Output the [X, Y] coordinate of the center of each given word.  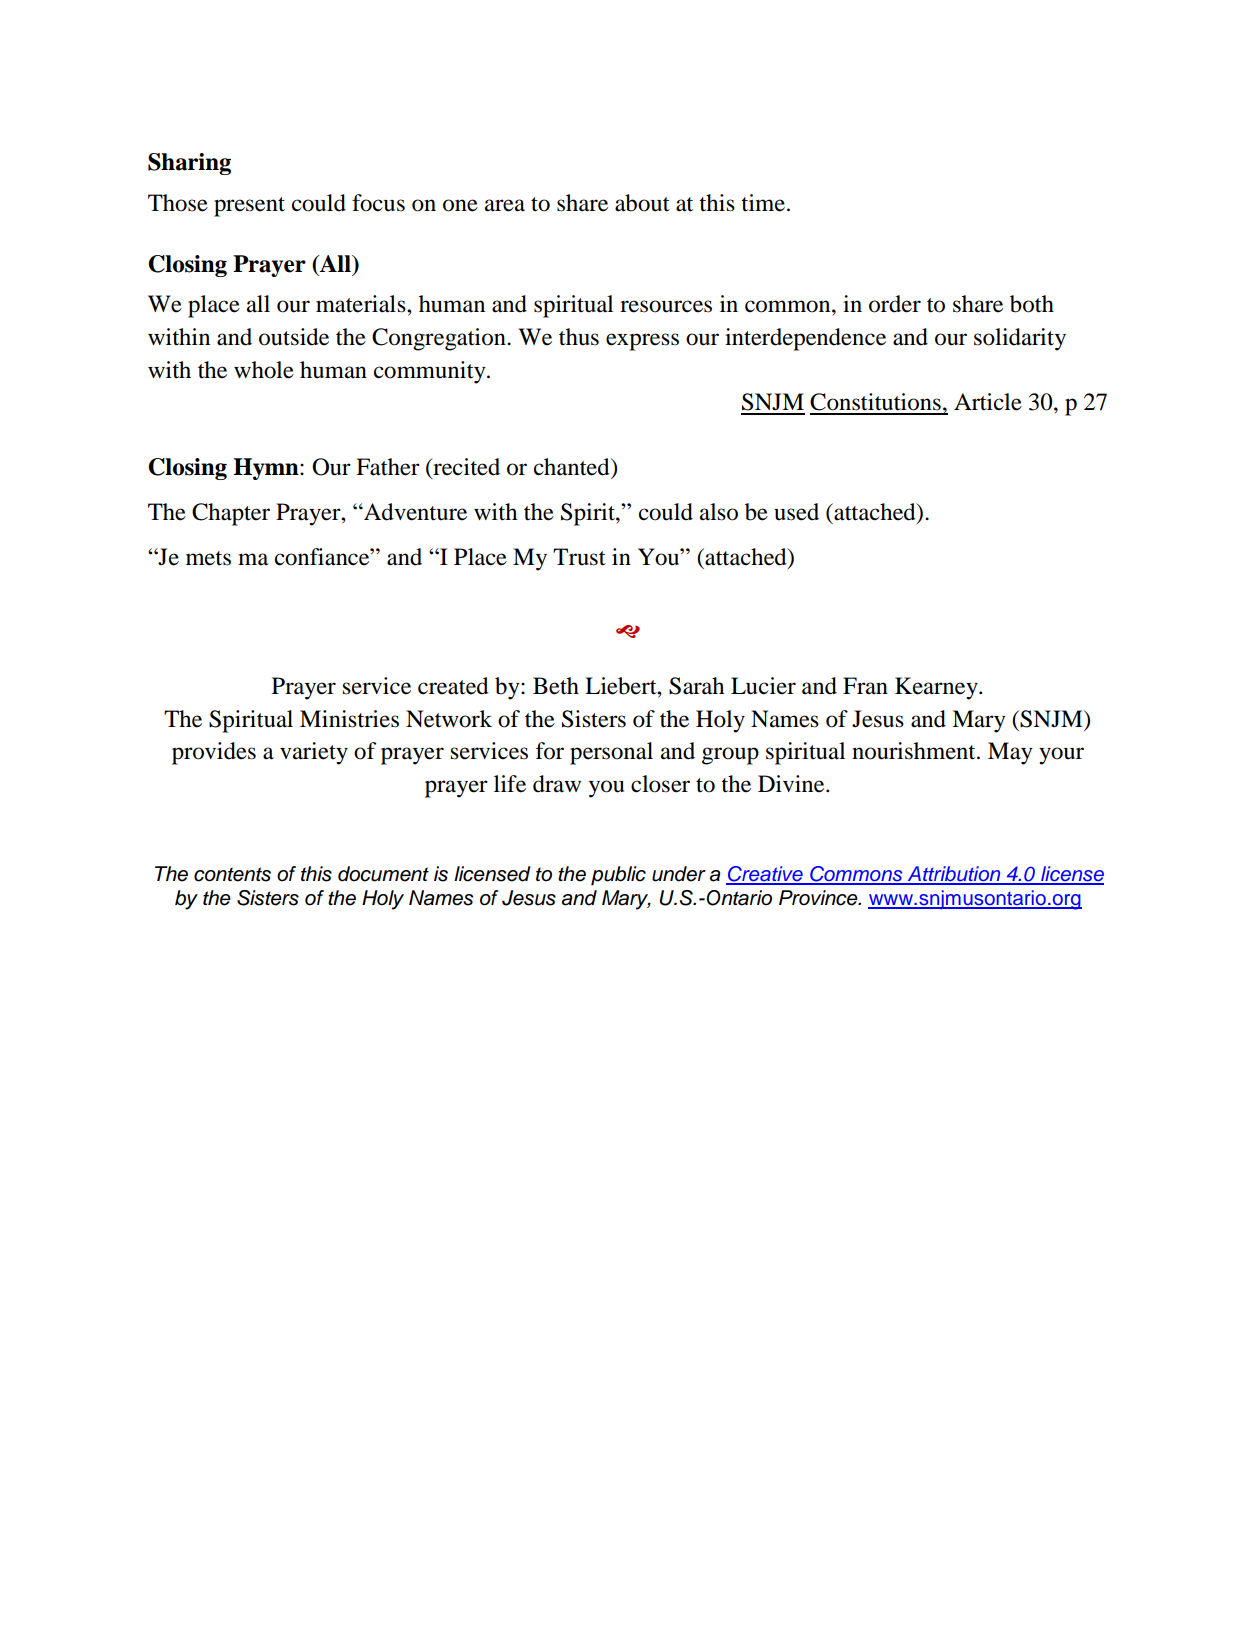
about [642, 203]
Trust [579, 557]
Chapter [231, 514]
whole [264, 370]
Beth [556, 686]
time [763, 203]
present [249, 207]
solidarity [1020, 339]
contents [232, 874]
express [642, 342]
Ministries [349, 719]
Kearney [937, 688]
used [796, 512]
